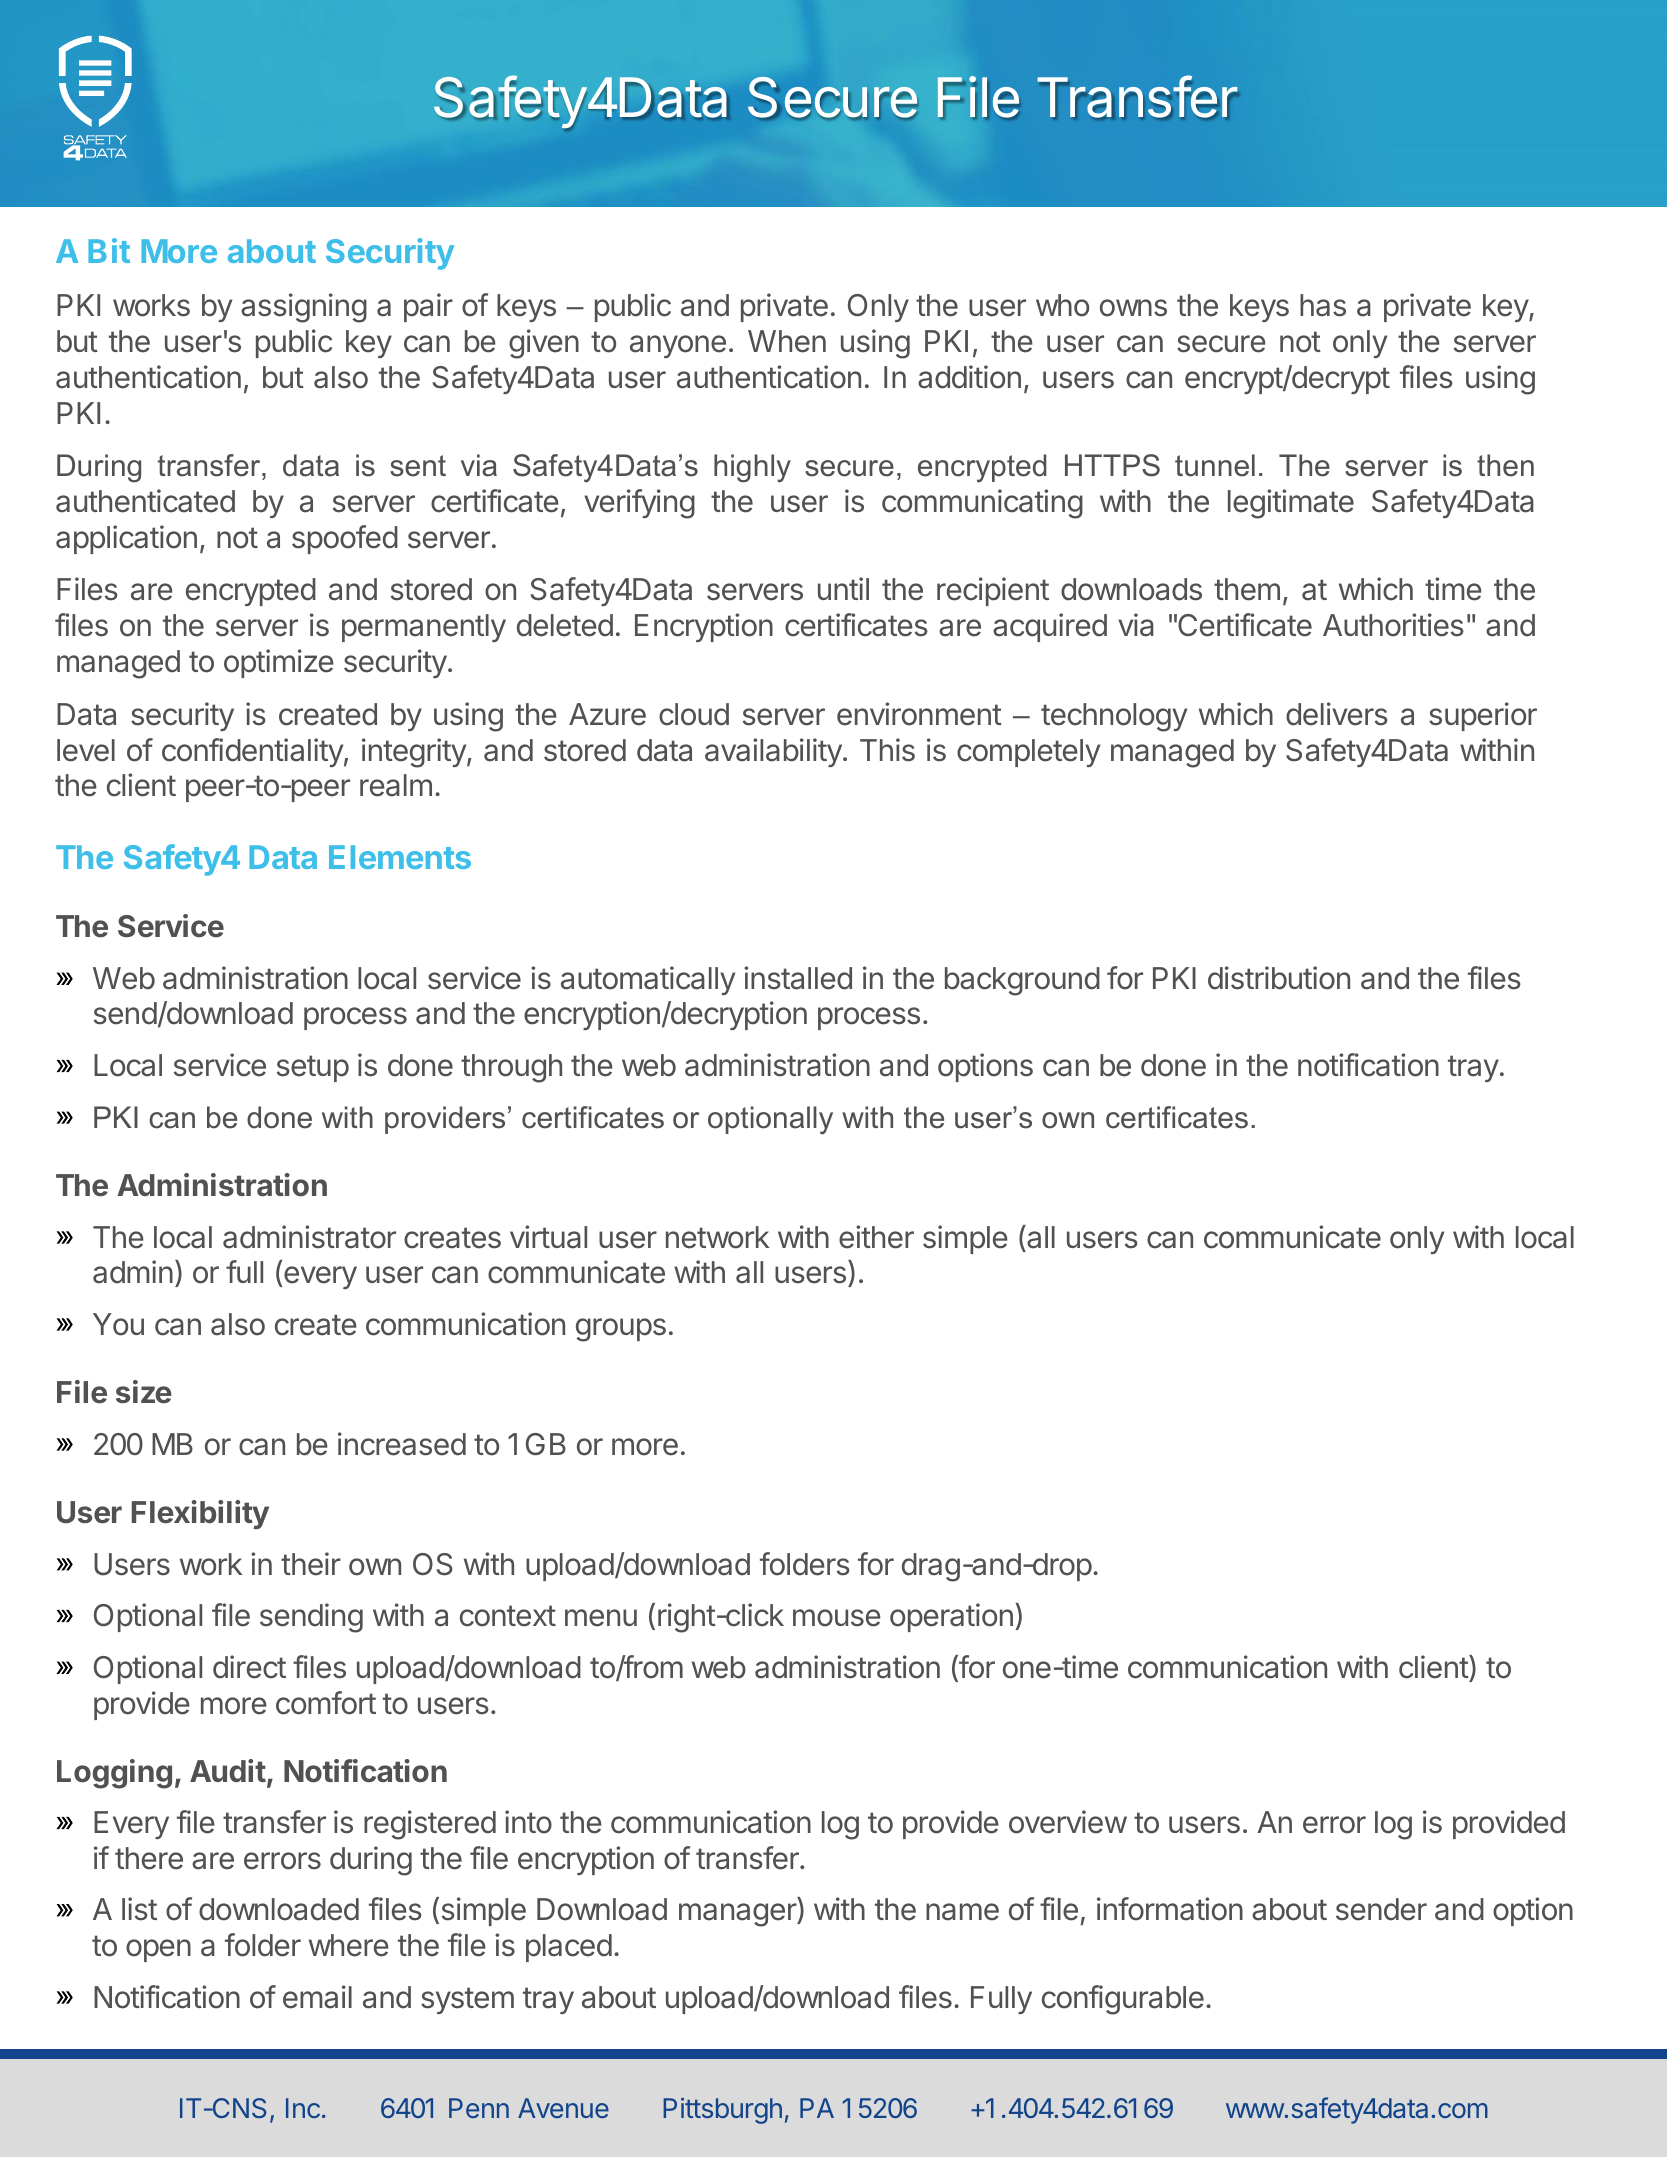 The height and width of the image is (2157, 1667). I want to click on assigning, so click(304, 308).
